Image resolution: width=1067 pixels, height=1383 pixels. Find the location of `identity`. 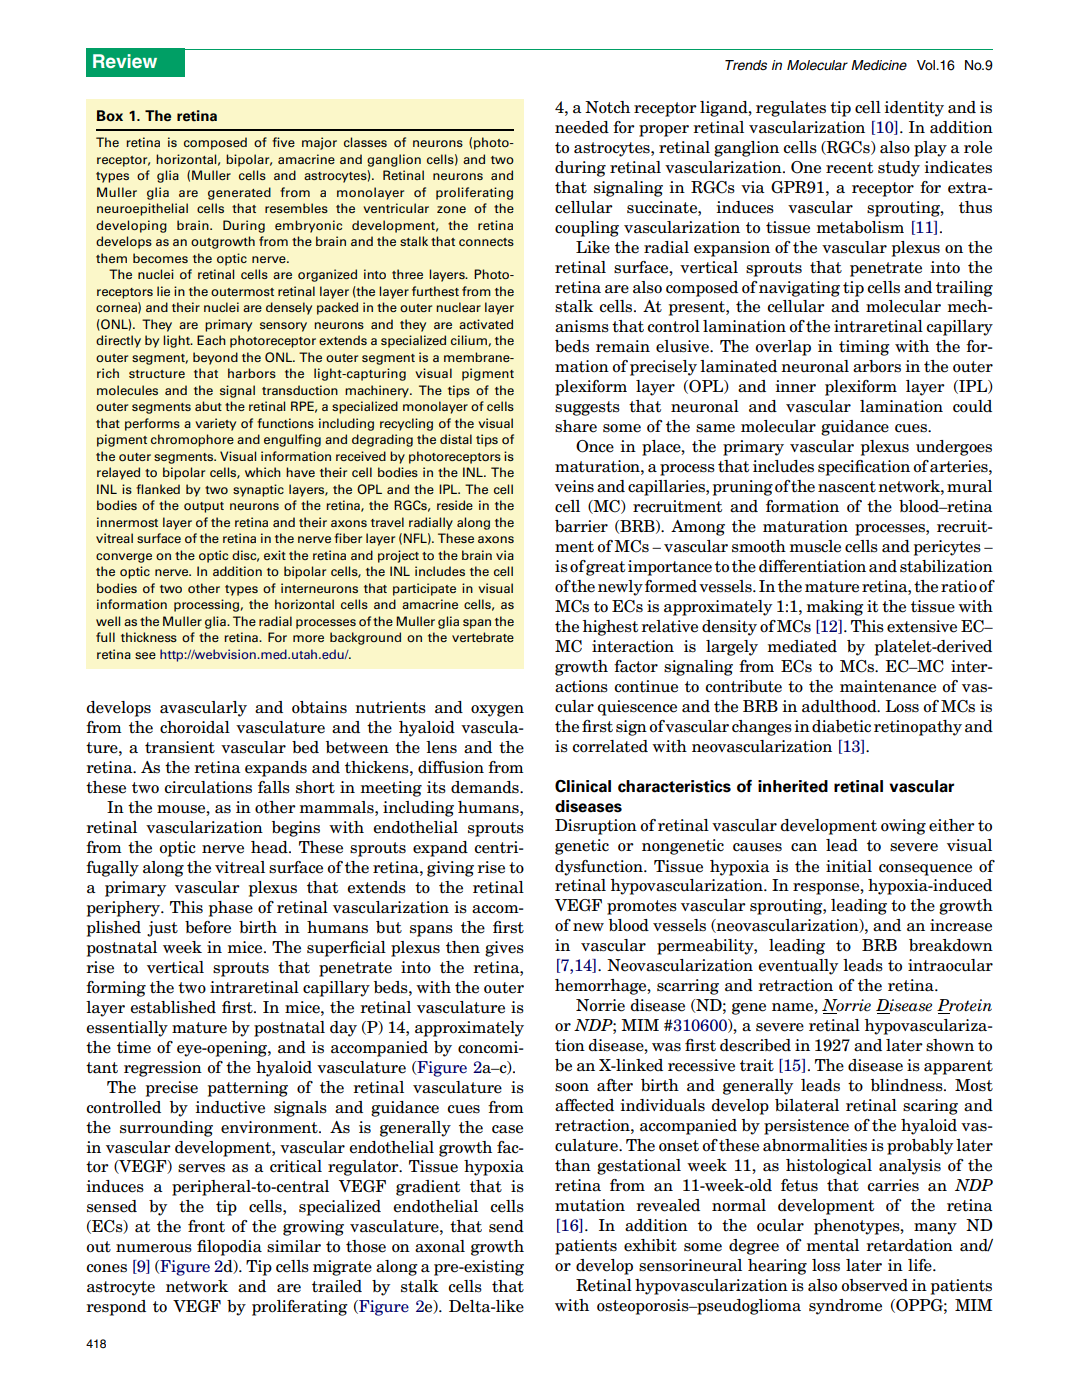

identity is located at coordinates (914, 109).
